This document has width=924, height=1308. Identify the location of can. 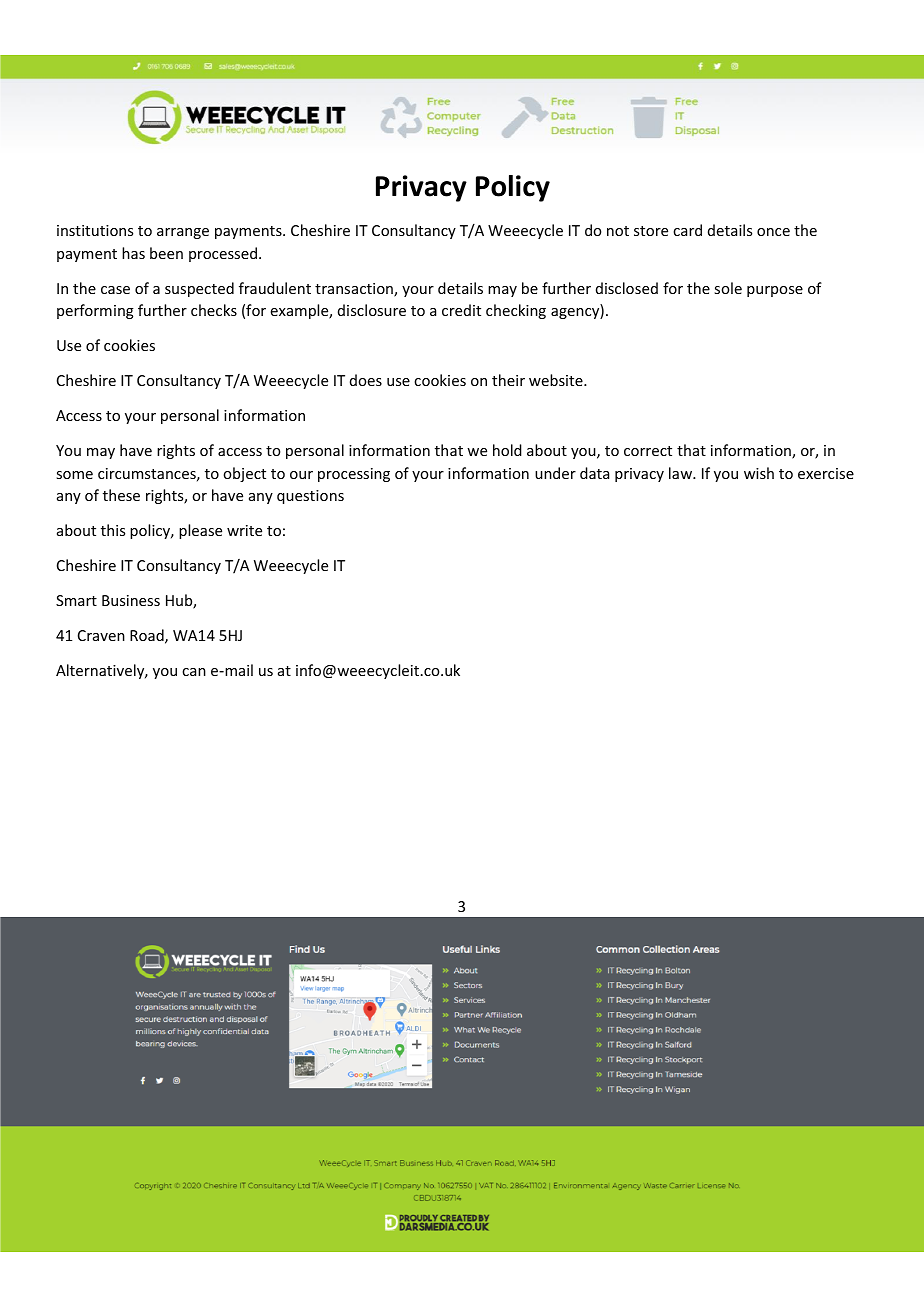
(194, 672).
